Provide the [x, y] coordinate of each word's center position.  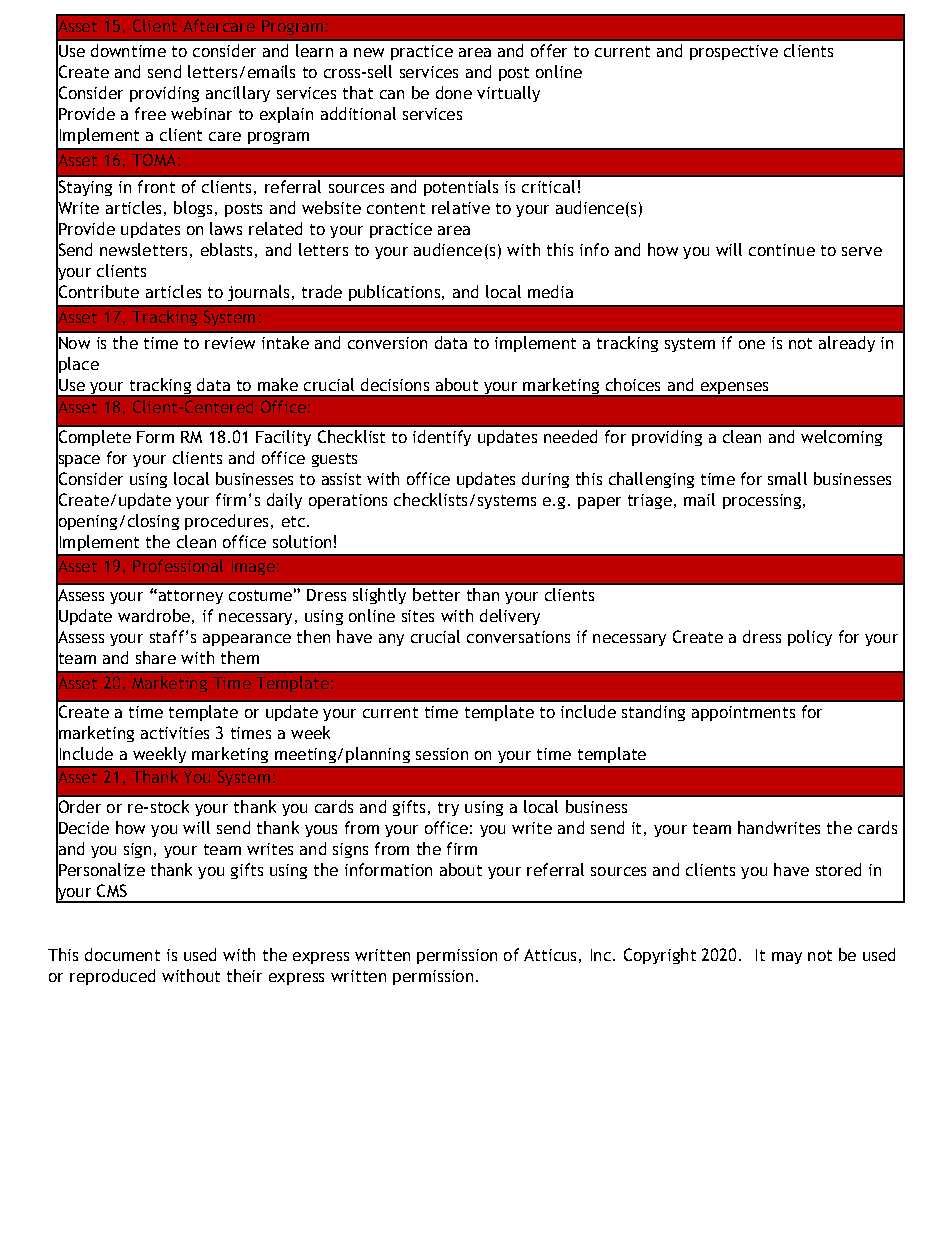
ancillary [238, 94]
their [244, 975]
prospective [734, 52]
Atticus [550, 955]
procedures [226, 522]
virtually [508, 94]
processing [762, 501]
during [545, 480]
